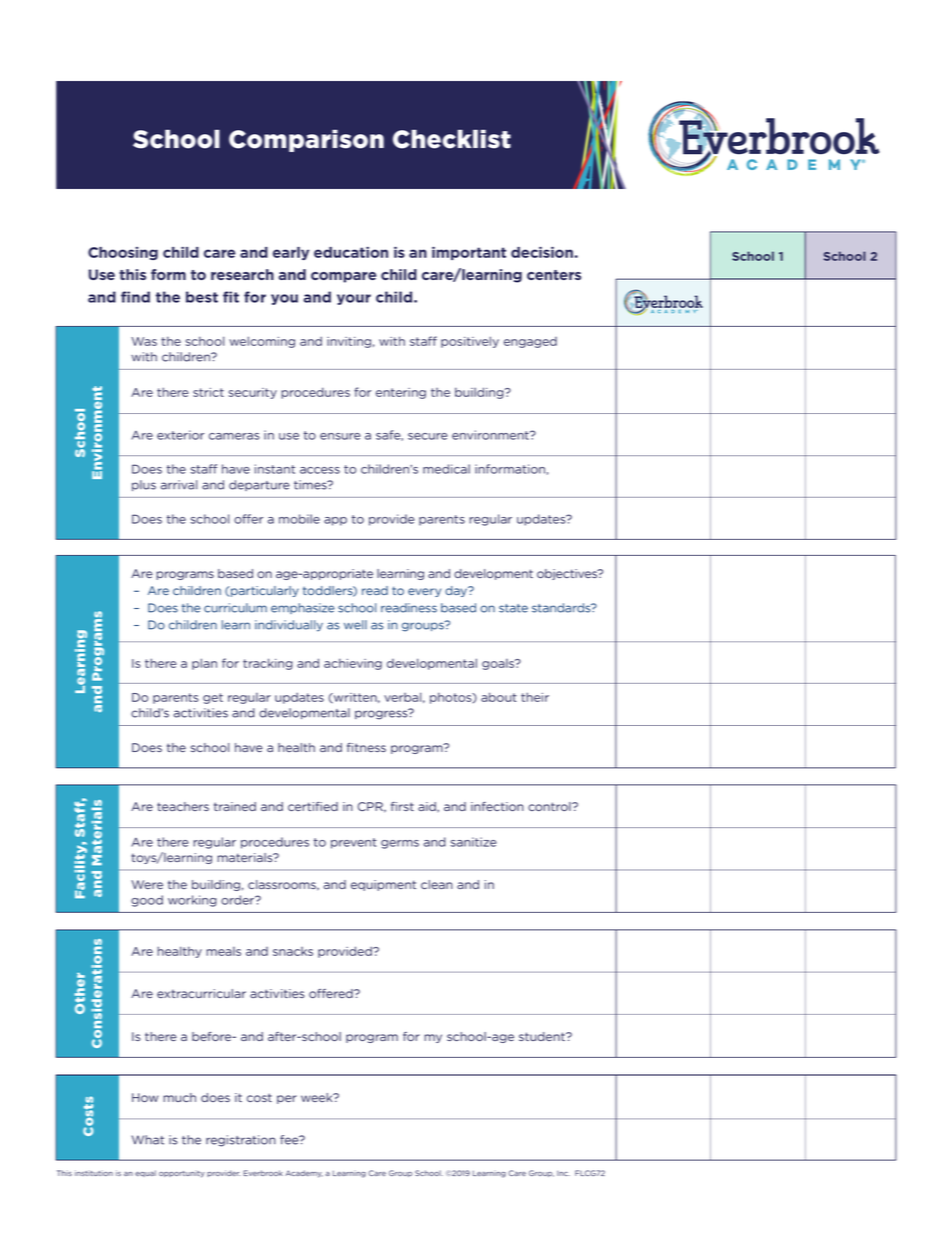 This image has width=952, height=1233. I want to click on plus, so click(144, 485).
